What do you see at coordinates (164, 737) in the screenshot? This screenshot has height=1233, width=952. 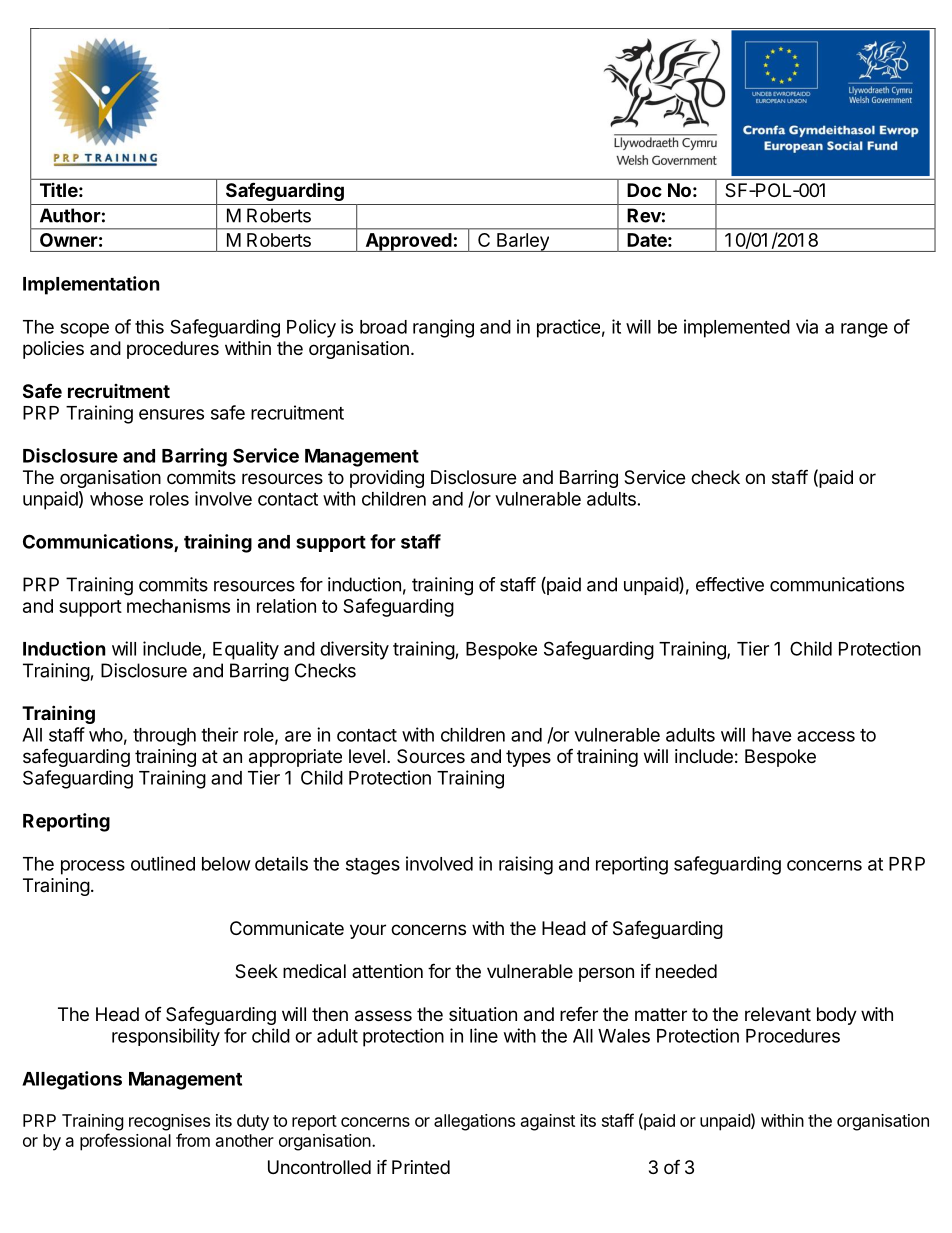 I see `through` at bounding box center [164, 737].
